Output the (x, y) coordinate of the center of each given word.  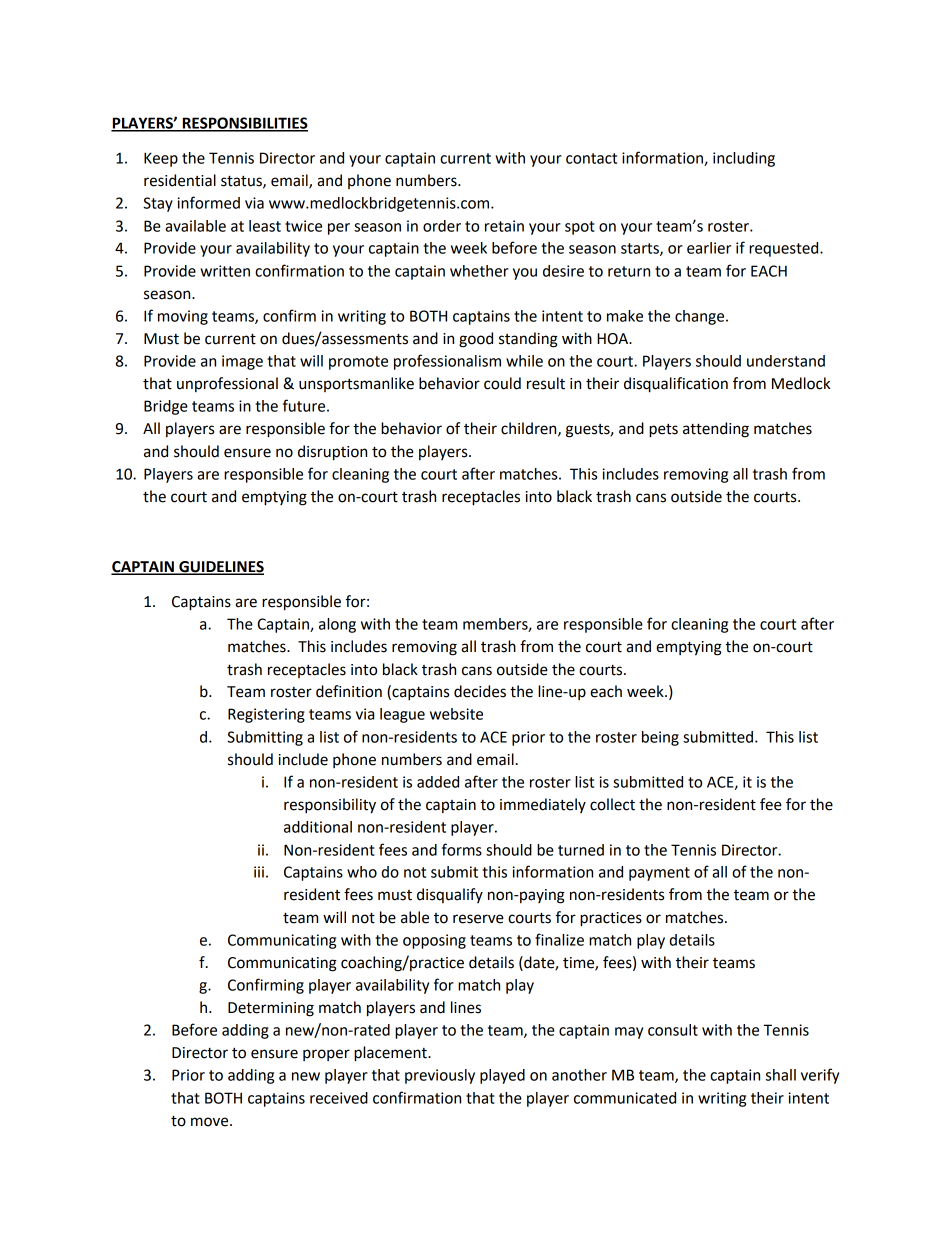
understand (786, 361)
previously (440, 1076)
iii (259, 872)
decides (480, 691)
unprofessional (227, 384)
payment (659, 874)
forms (462, 849)
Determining (271, 1009)
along (337, 625)
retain (504, 226)
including (744, 159)
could (502, 383)
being (660, 738)
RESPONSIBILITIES (244, 124)
